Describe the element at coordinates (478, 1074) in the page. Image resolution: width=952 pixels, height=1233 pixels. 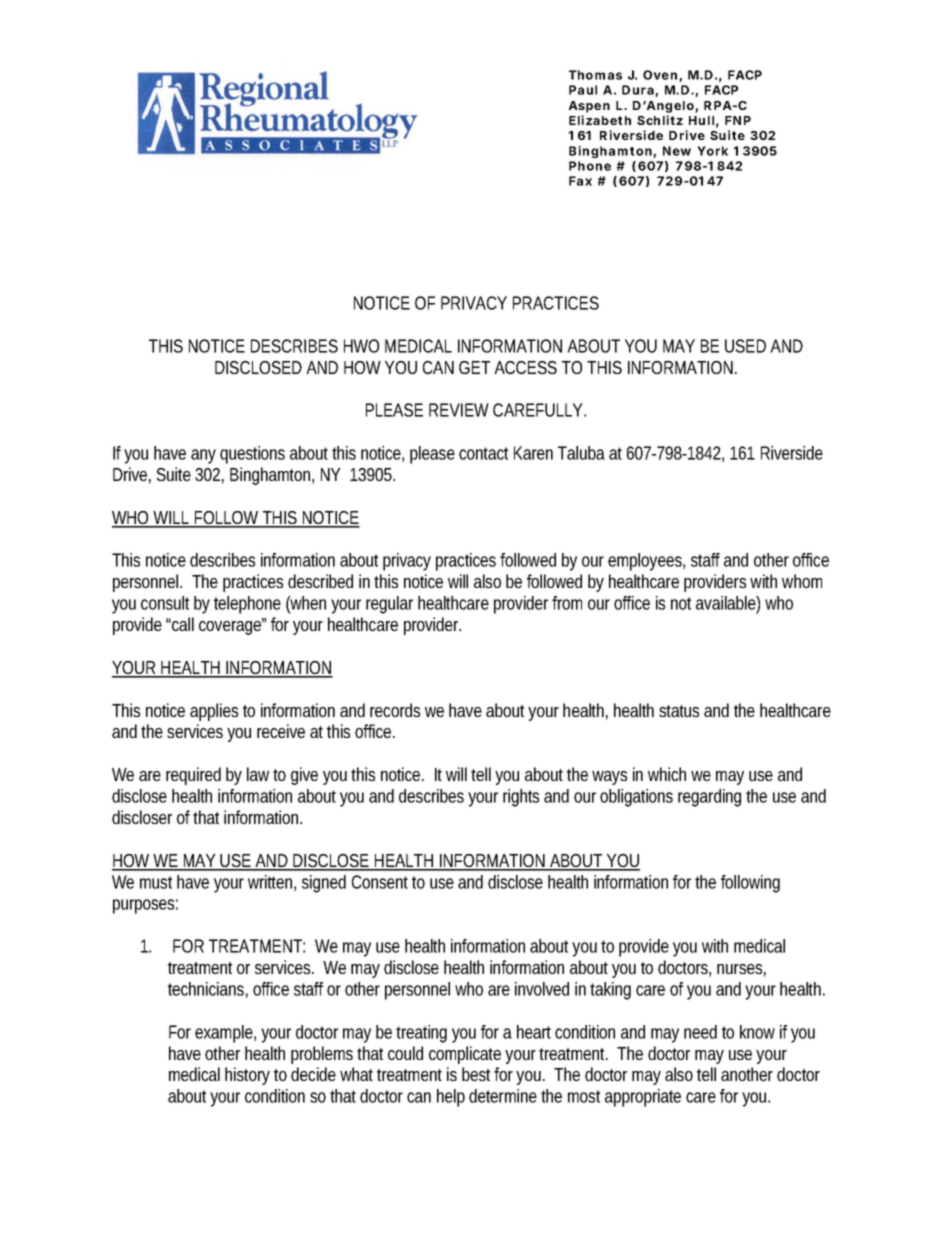
I see `best` at that location.
